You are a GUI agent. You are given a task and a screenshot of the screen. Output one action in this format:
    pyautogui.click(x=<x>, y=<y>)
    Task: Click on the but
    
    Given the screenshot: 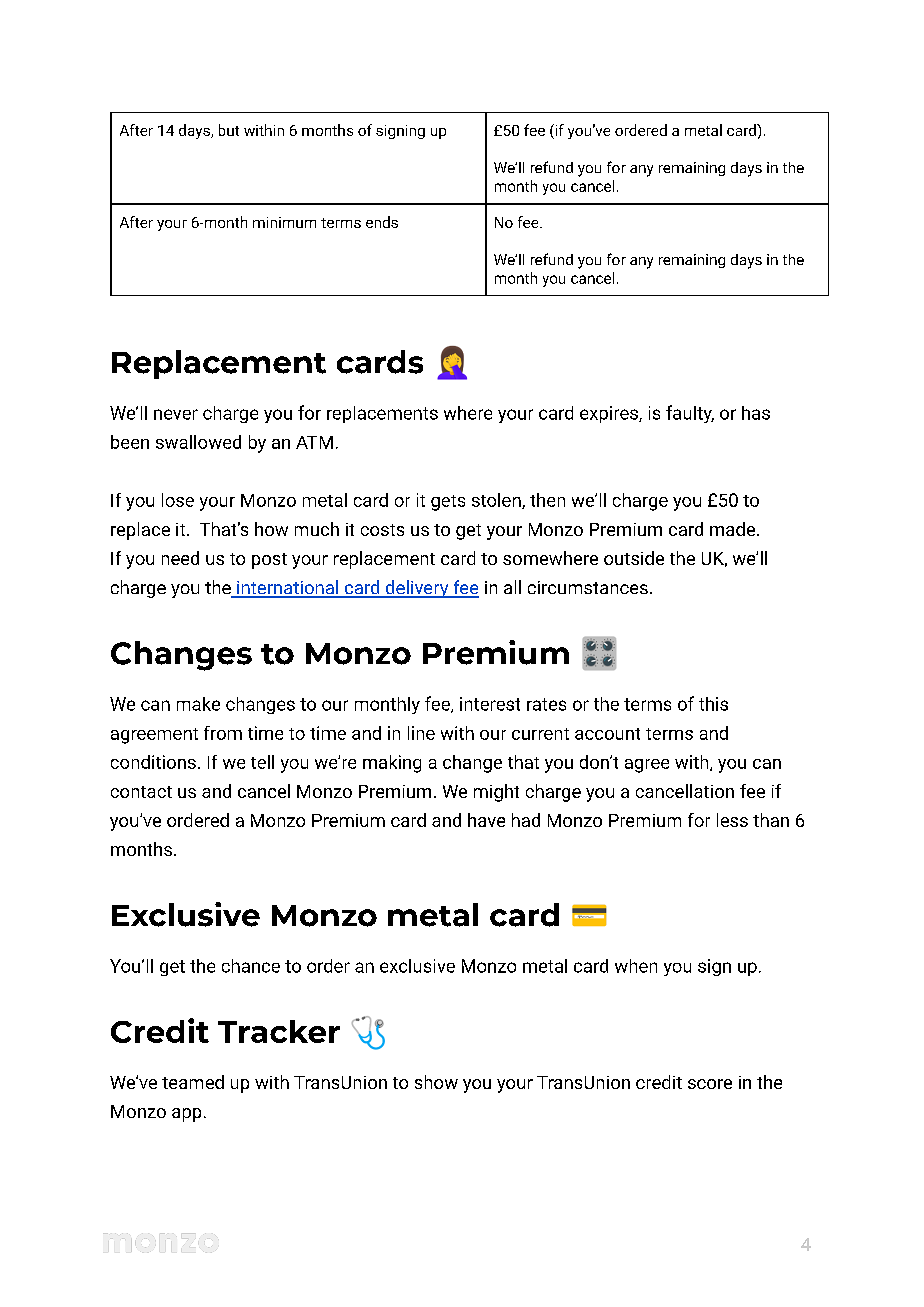 What is the action you would take?
    pyautogui.click(x=229, y=130)
